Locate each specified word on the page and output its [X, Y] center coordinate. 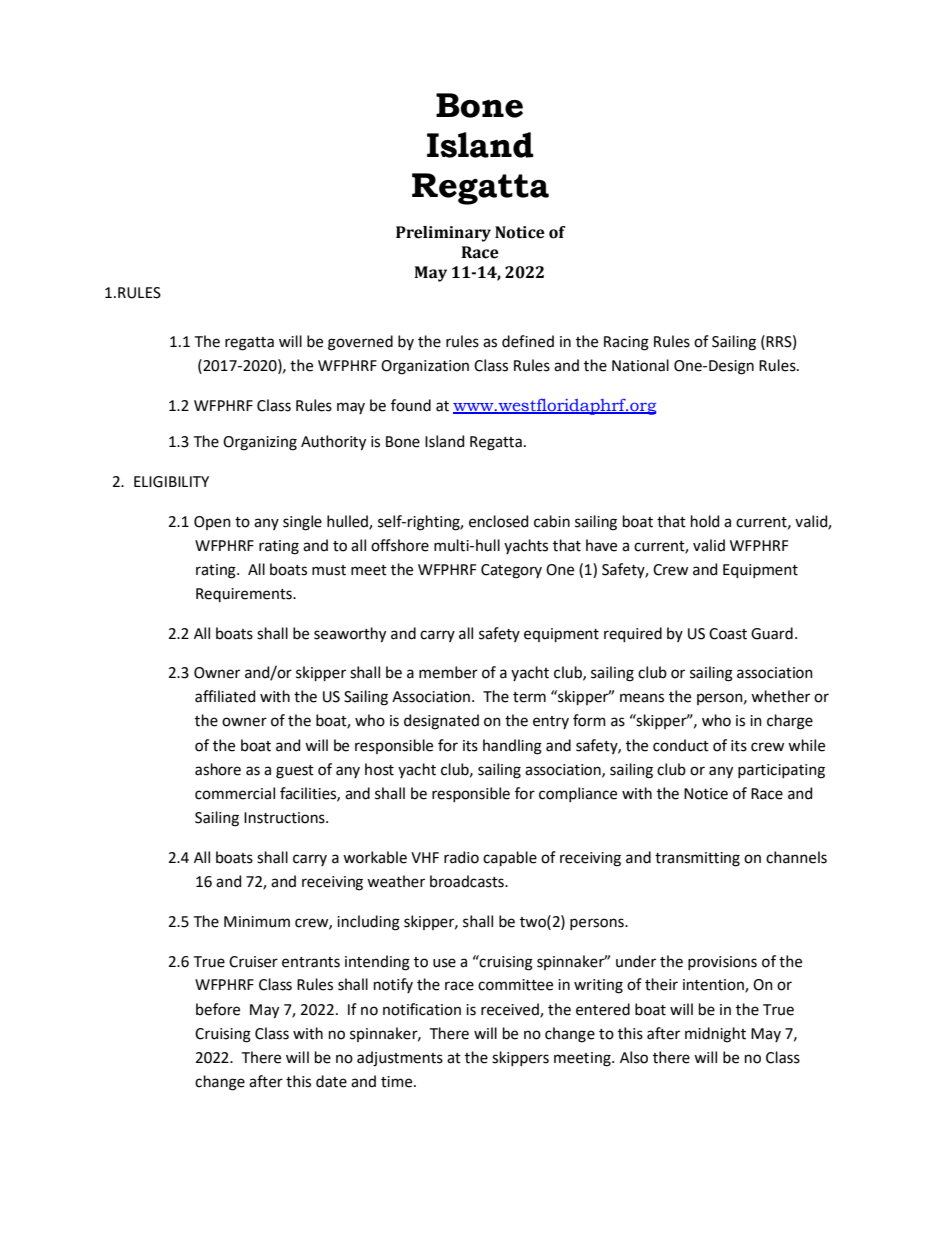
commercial [235, 793]
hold [705, 521]
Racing [626, 343]
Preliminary [443, 234]
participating [781, 771]
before [218, 1009]
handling [512, 747]
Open [212, 523]
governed [360, 343]
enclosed [498, 521]
